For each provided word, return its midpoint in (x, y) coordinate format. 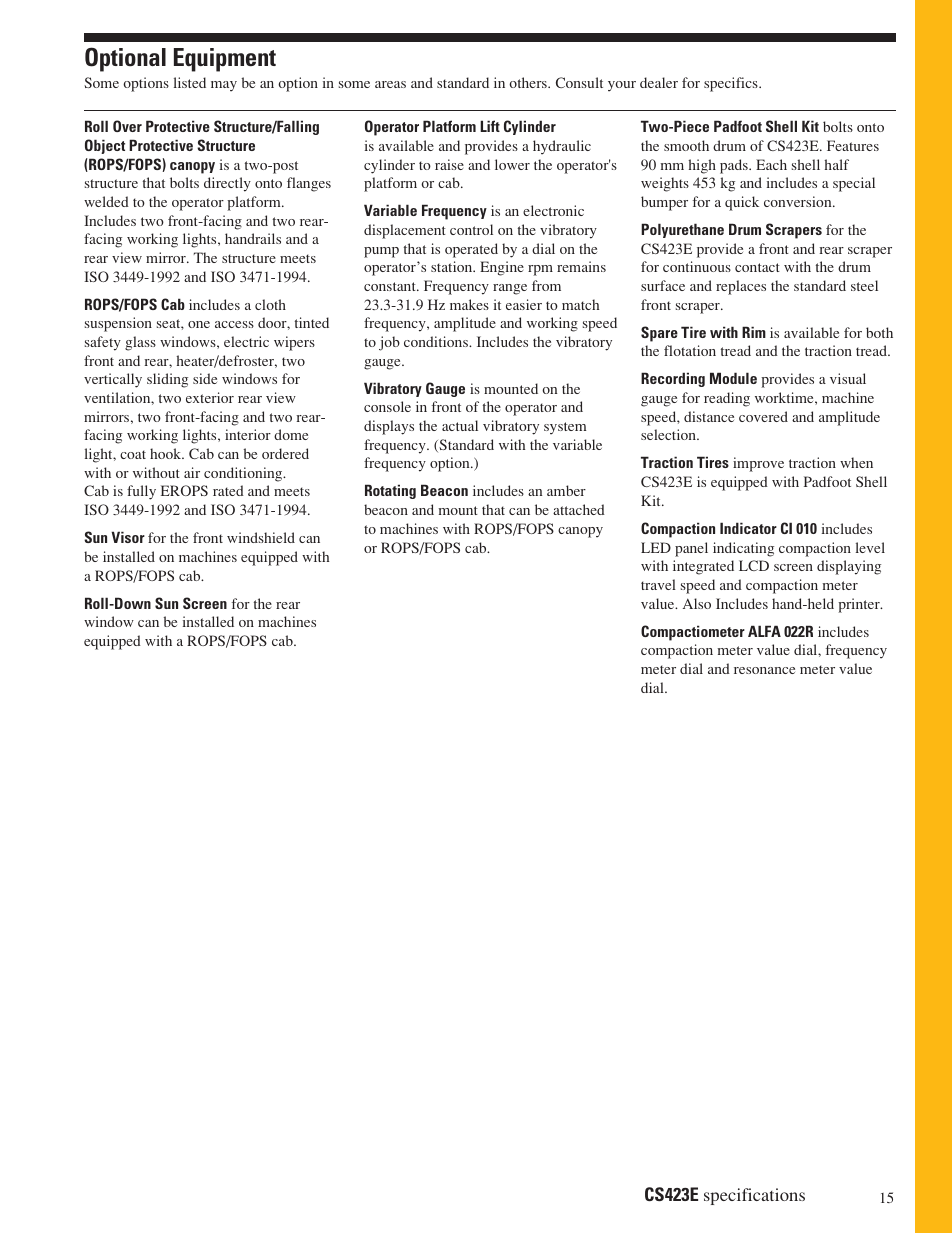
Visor (128, 537)
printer (860, 605)
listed (190, 82)
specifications (754, 1196)
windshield (261, 537)
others (529, 82)
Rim (754, 332)
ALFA (764, 631)
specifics (732, 84)
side (205, 378)
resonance (764, 670)
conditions (437, 341)
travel (658, 584)
